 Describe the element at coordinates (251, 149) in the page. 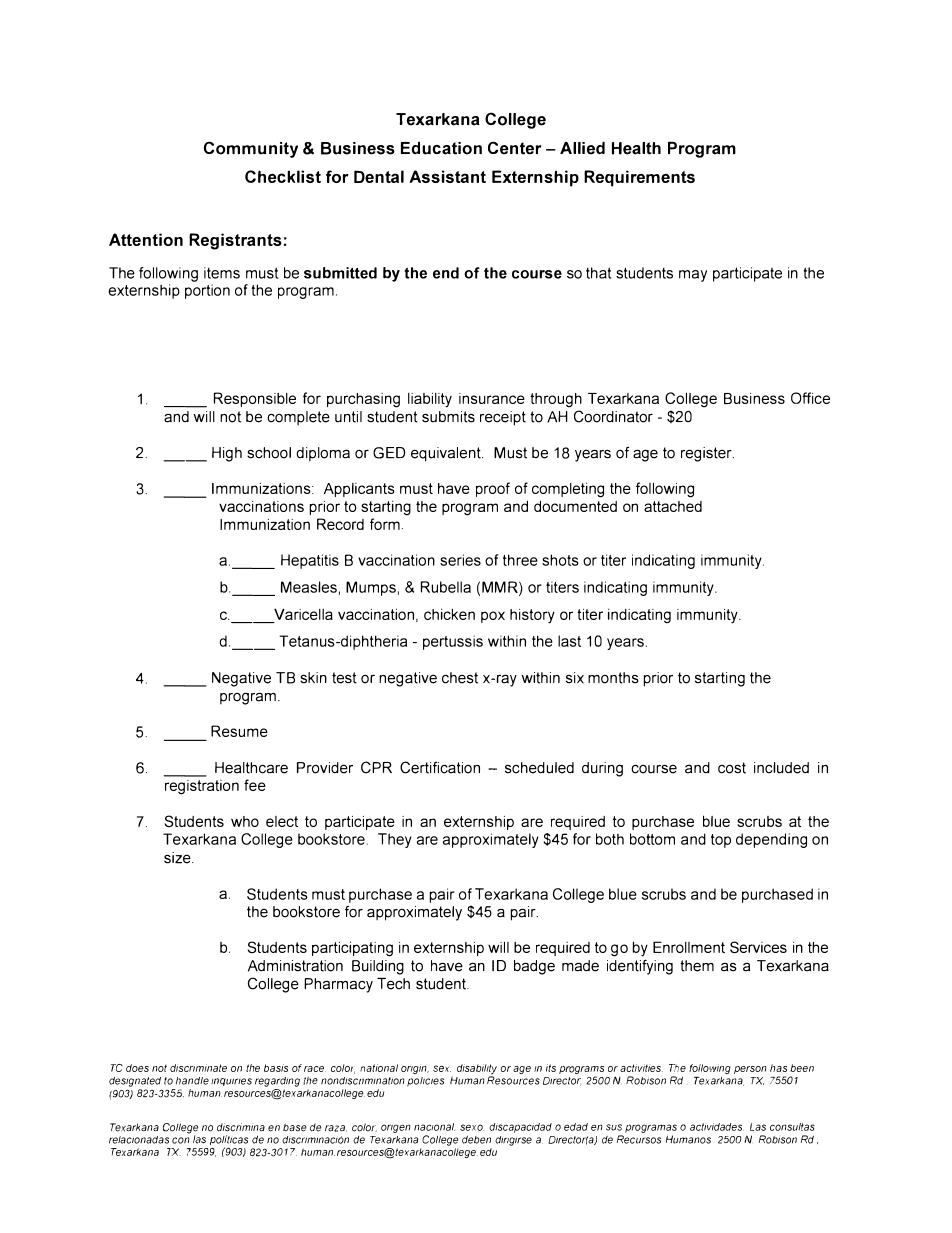

I see `Community` at that location.
